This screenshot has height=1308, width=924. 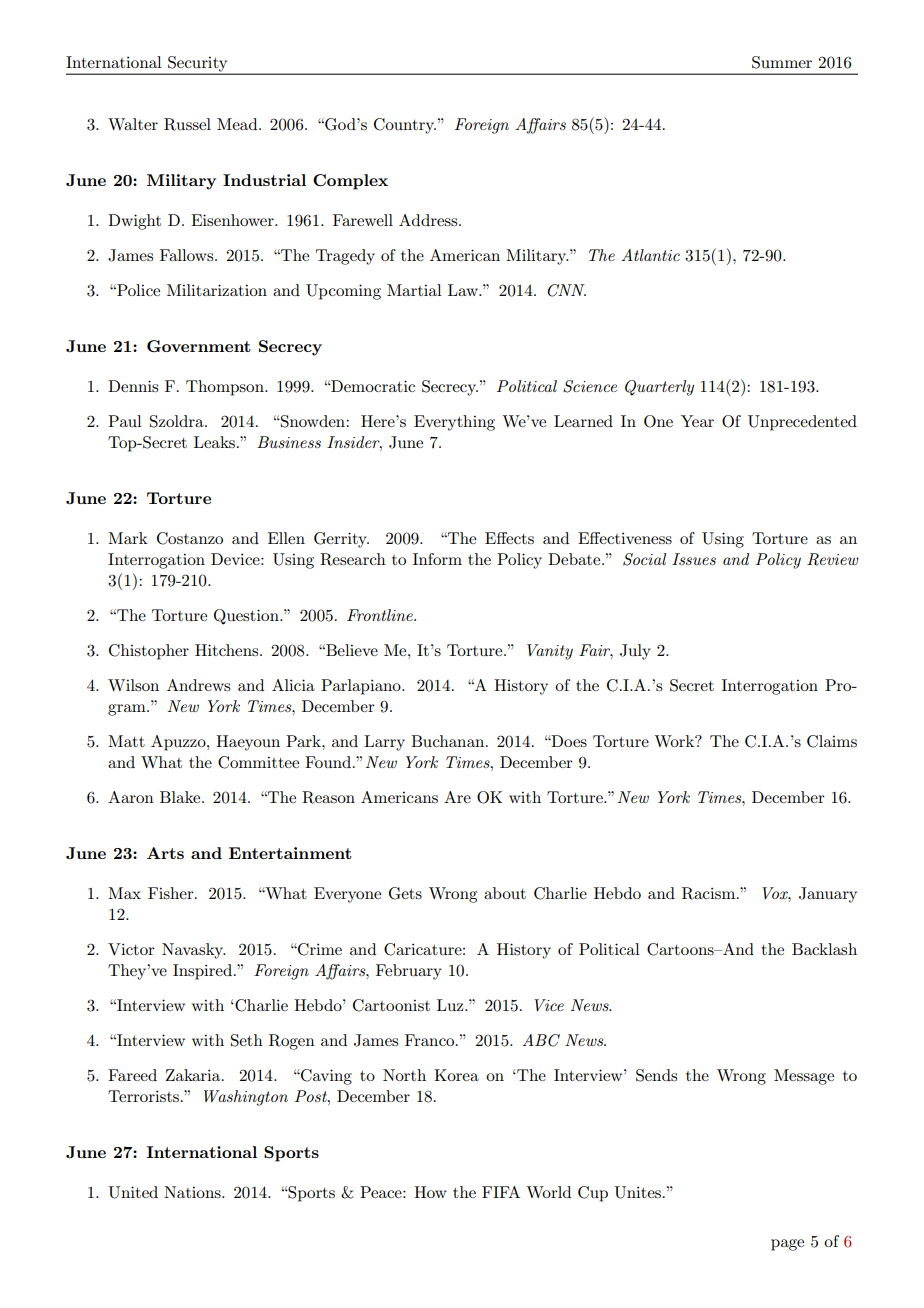 What do you see at coordinates (405, 126) in the screenshot?
I see `Country` at bounding box center [405, 126].
